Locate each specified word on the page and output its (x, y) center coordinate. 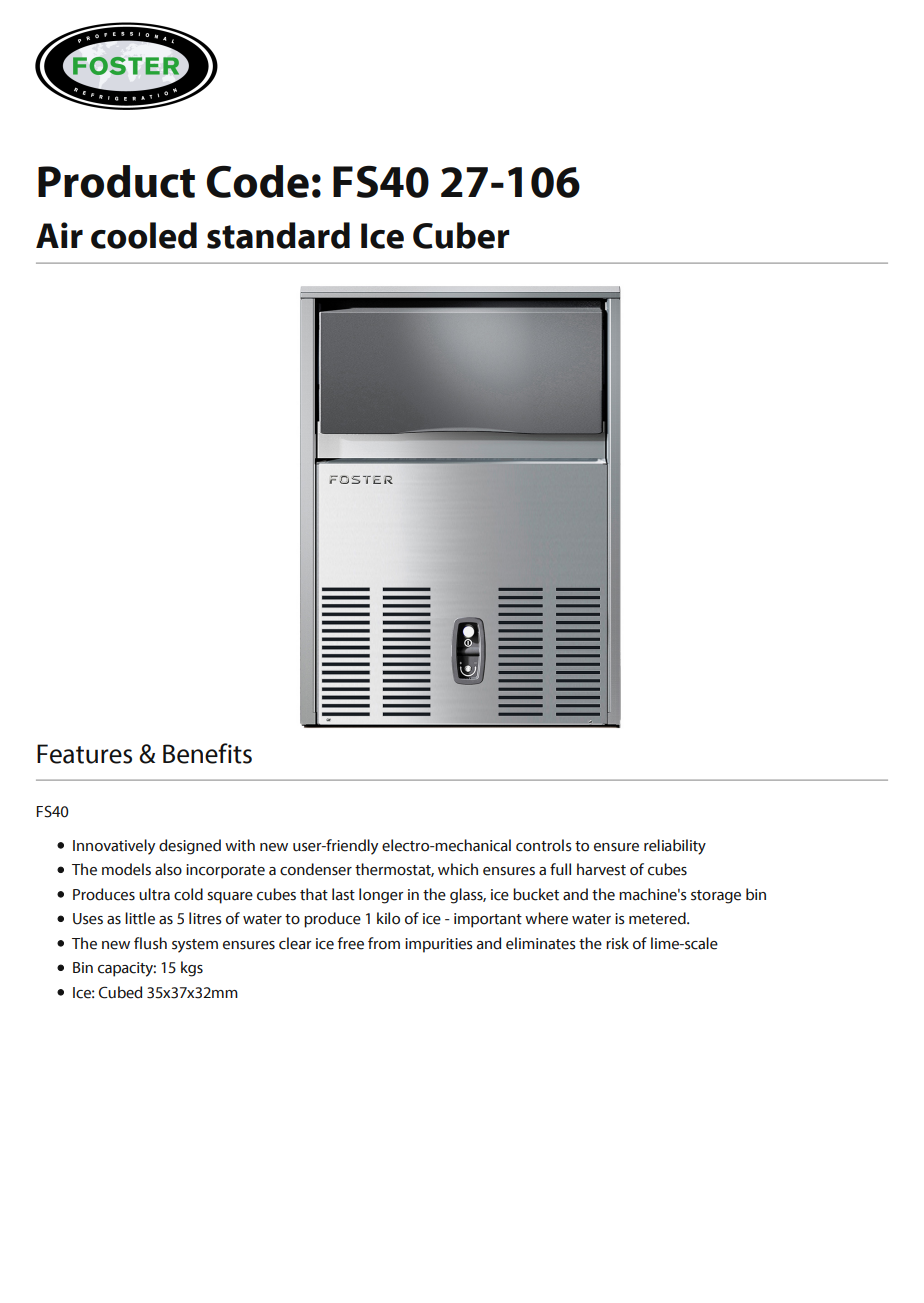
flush (150, 943)
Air (59, 235)
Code (258, 181)
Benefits (207, 753)
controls (544, 845)
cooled (144, 235)
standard (278, 235)
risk (617, 943)
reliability (675, 847)
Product (116, 181)
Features (84, 754)
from (384, 943)
